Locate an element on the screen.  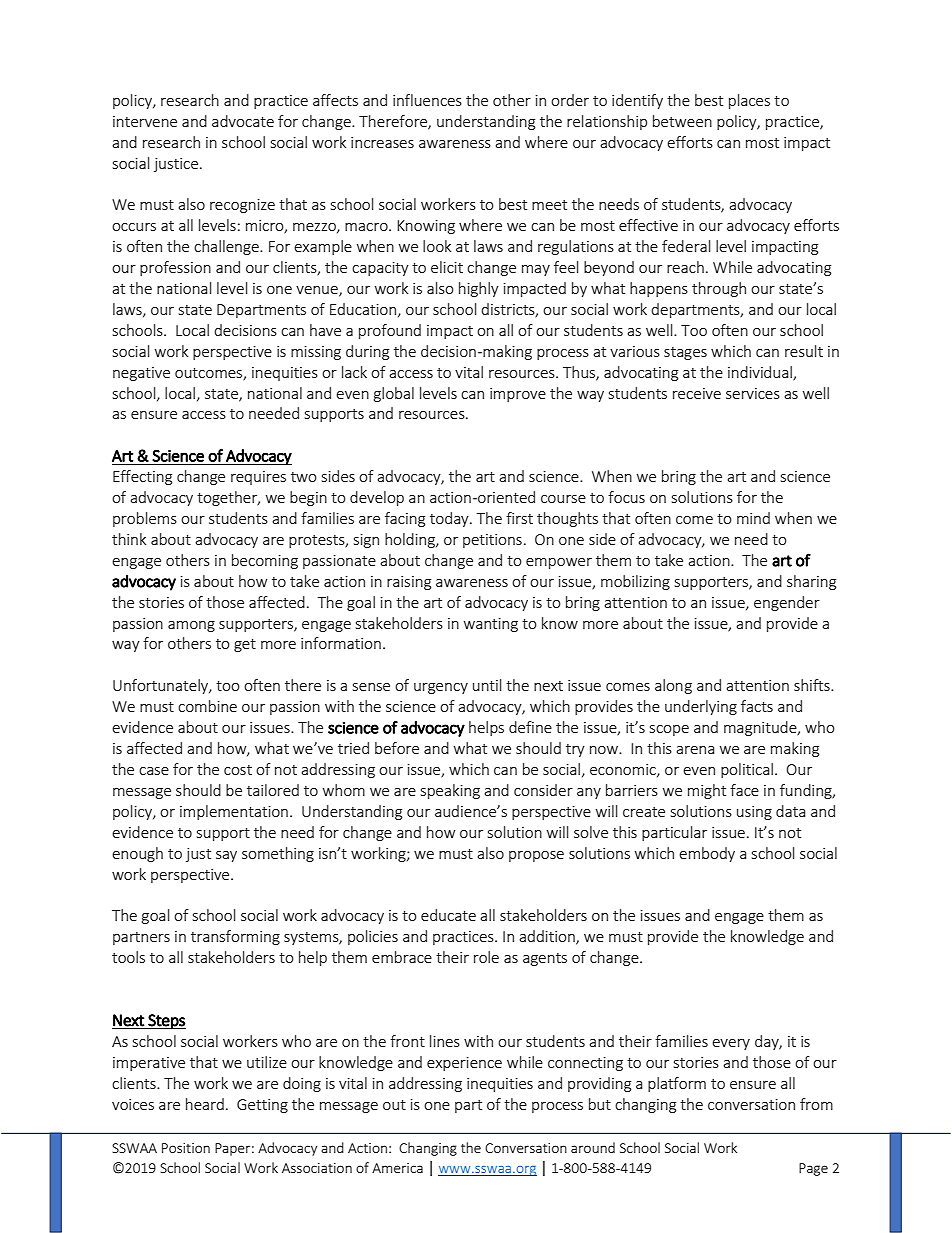
advocate is located at coordinates (243, 121).
